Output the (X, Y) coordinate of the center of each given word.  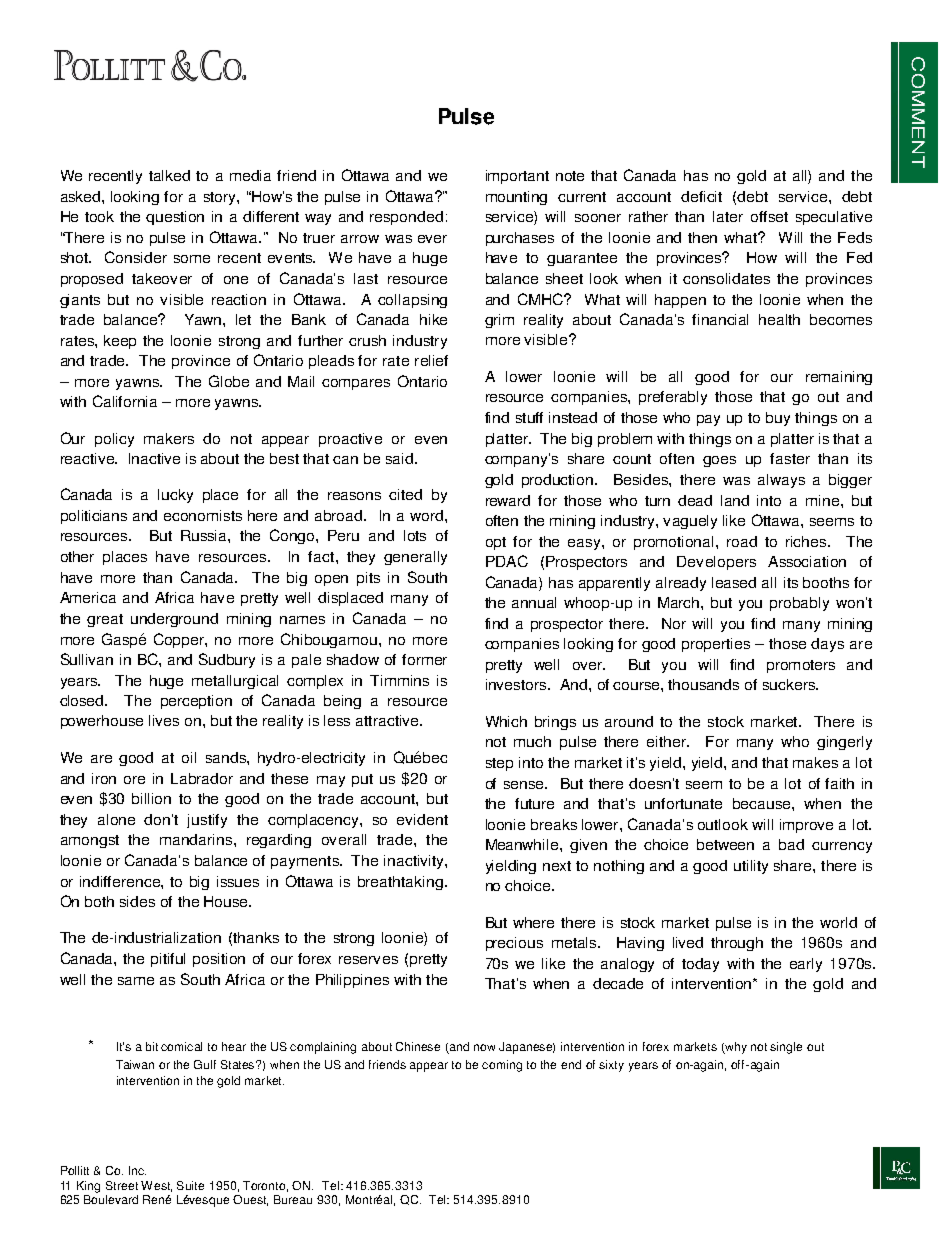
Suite (190, 1185)
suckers (790, 684)
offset (769, 216)
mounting (516, 198)
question (175, 218)
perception (196, 702)
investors (517, 684)
